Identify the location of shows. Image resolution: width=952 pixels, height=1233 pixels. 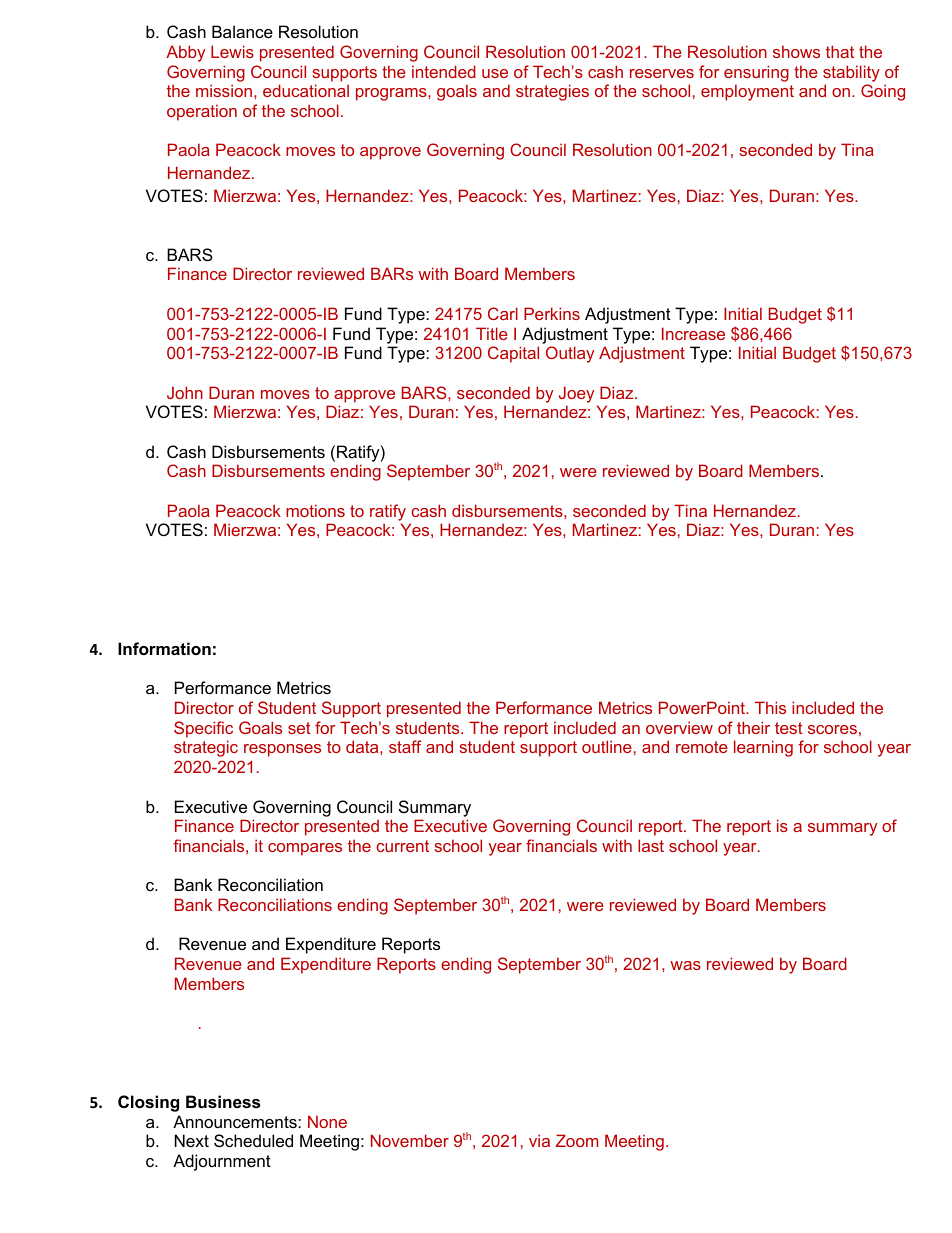
(796, 51).
